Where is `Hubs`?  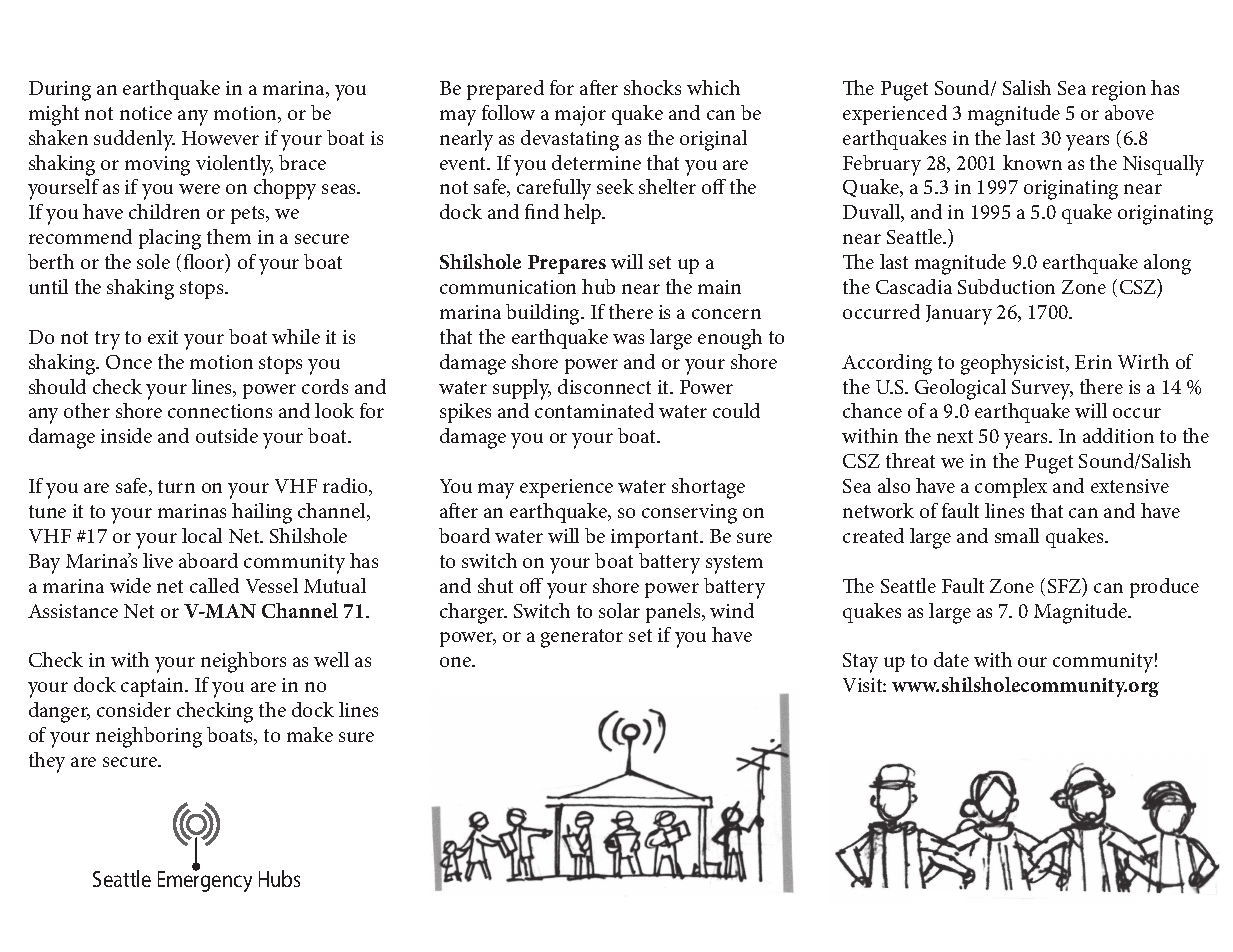 Hubs is located at coordinates (279, 878).
